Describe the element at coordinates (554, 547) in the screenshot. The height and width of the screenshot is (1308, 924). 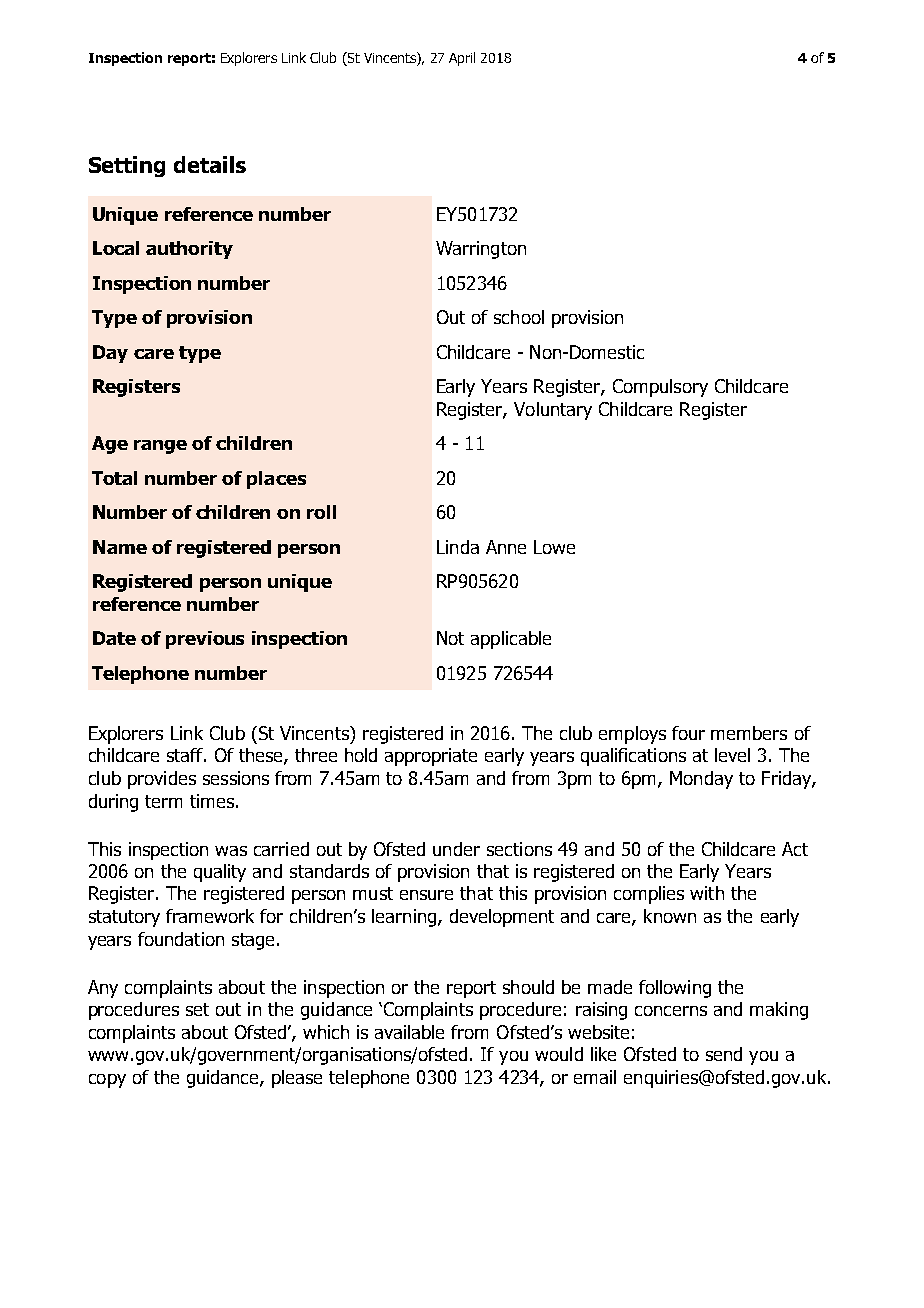
I see `Lowe` at that location.
